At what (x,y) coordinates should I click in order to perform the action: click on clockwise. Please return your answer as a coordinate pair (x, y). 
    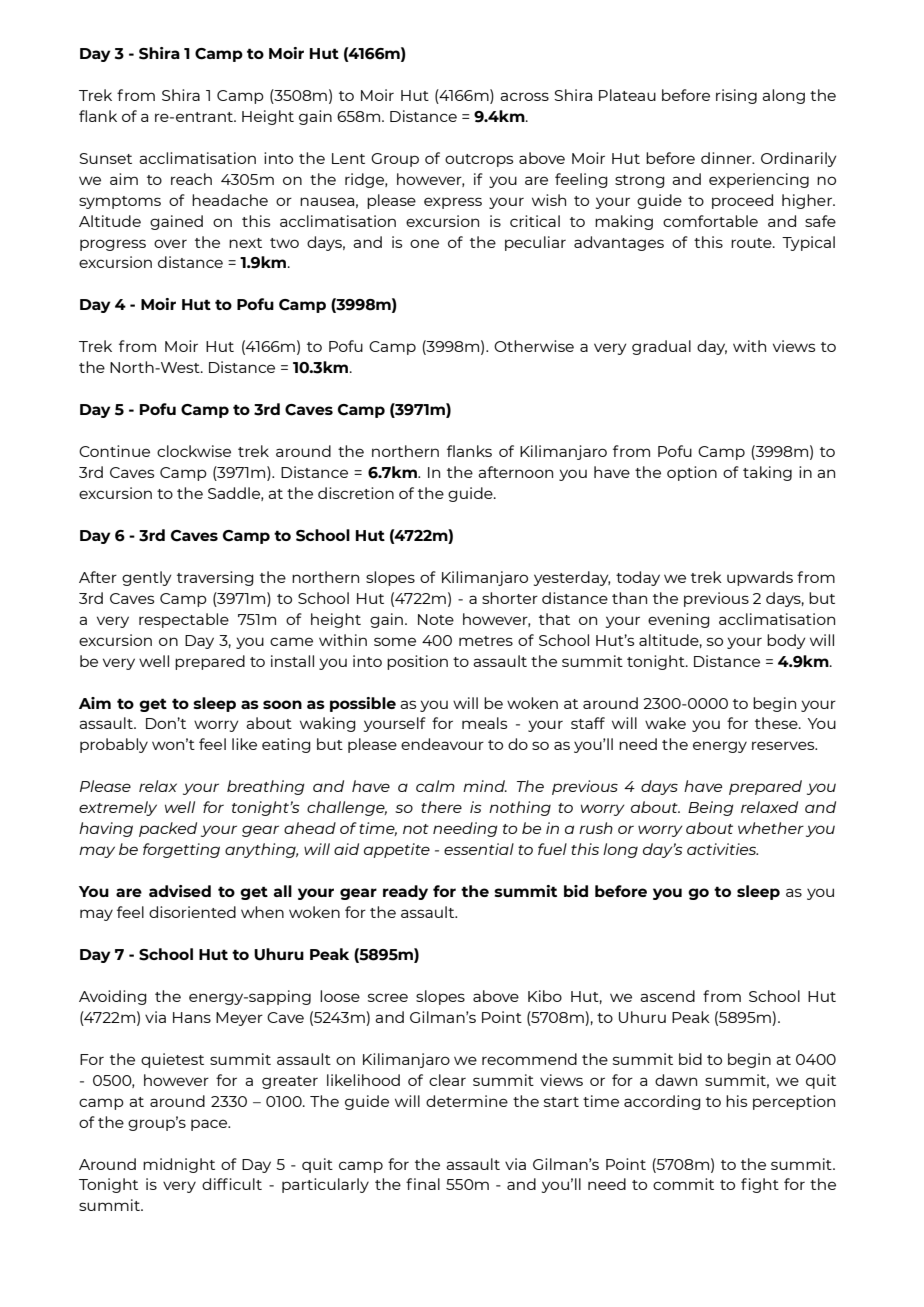
    Looking at the image, I should click on (194, 451).
